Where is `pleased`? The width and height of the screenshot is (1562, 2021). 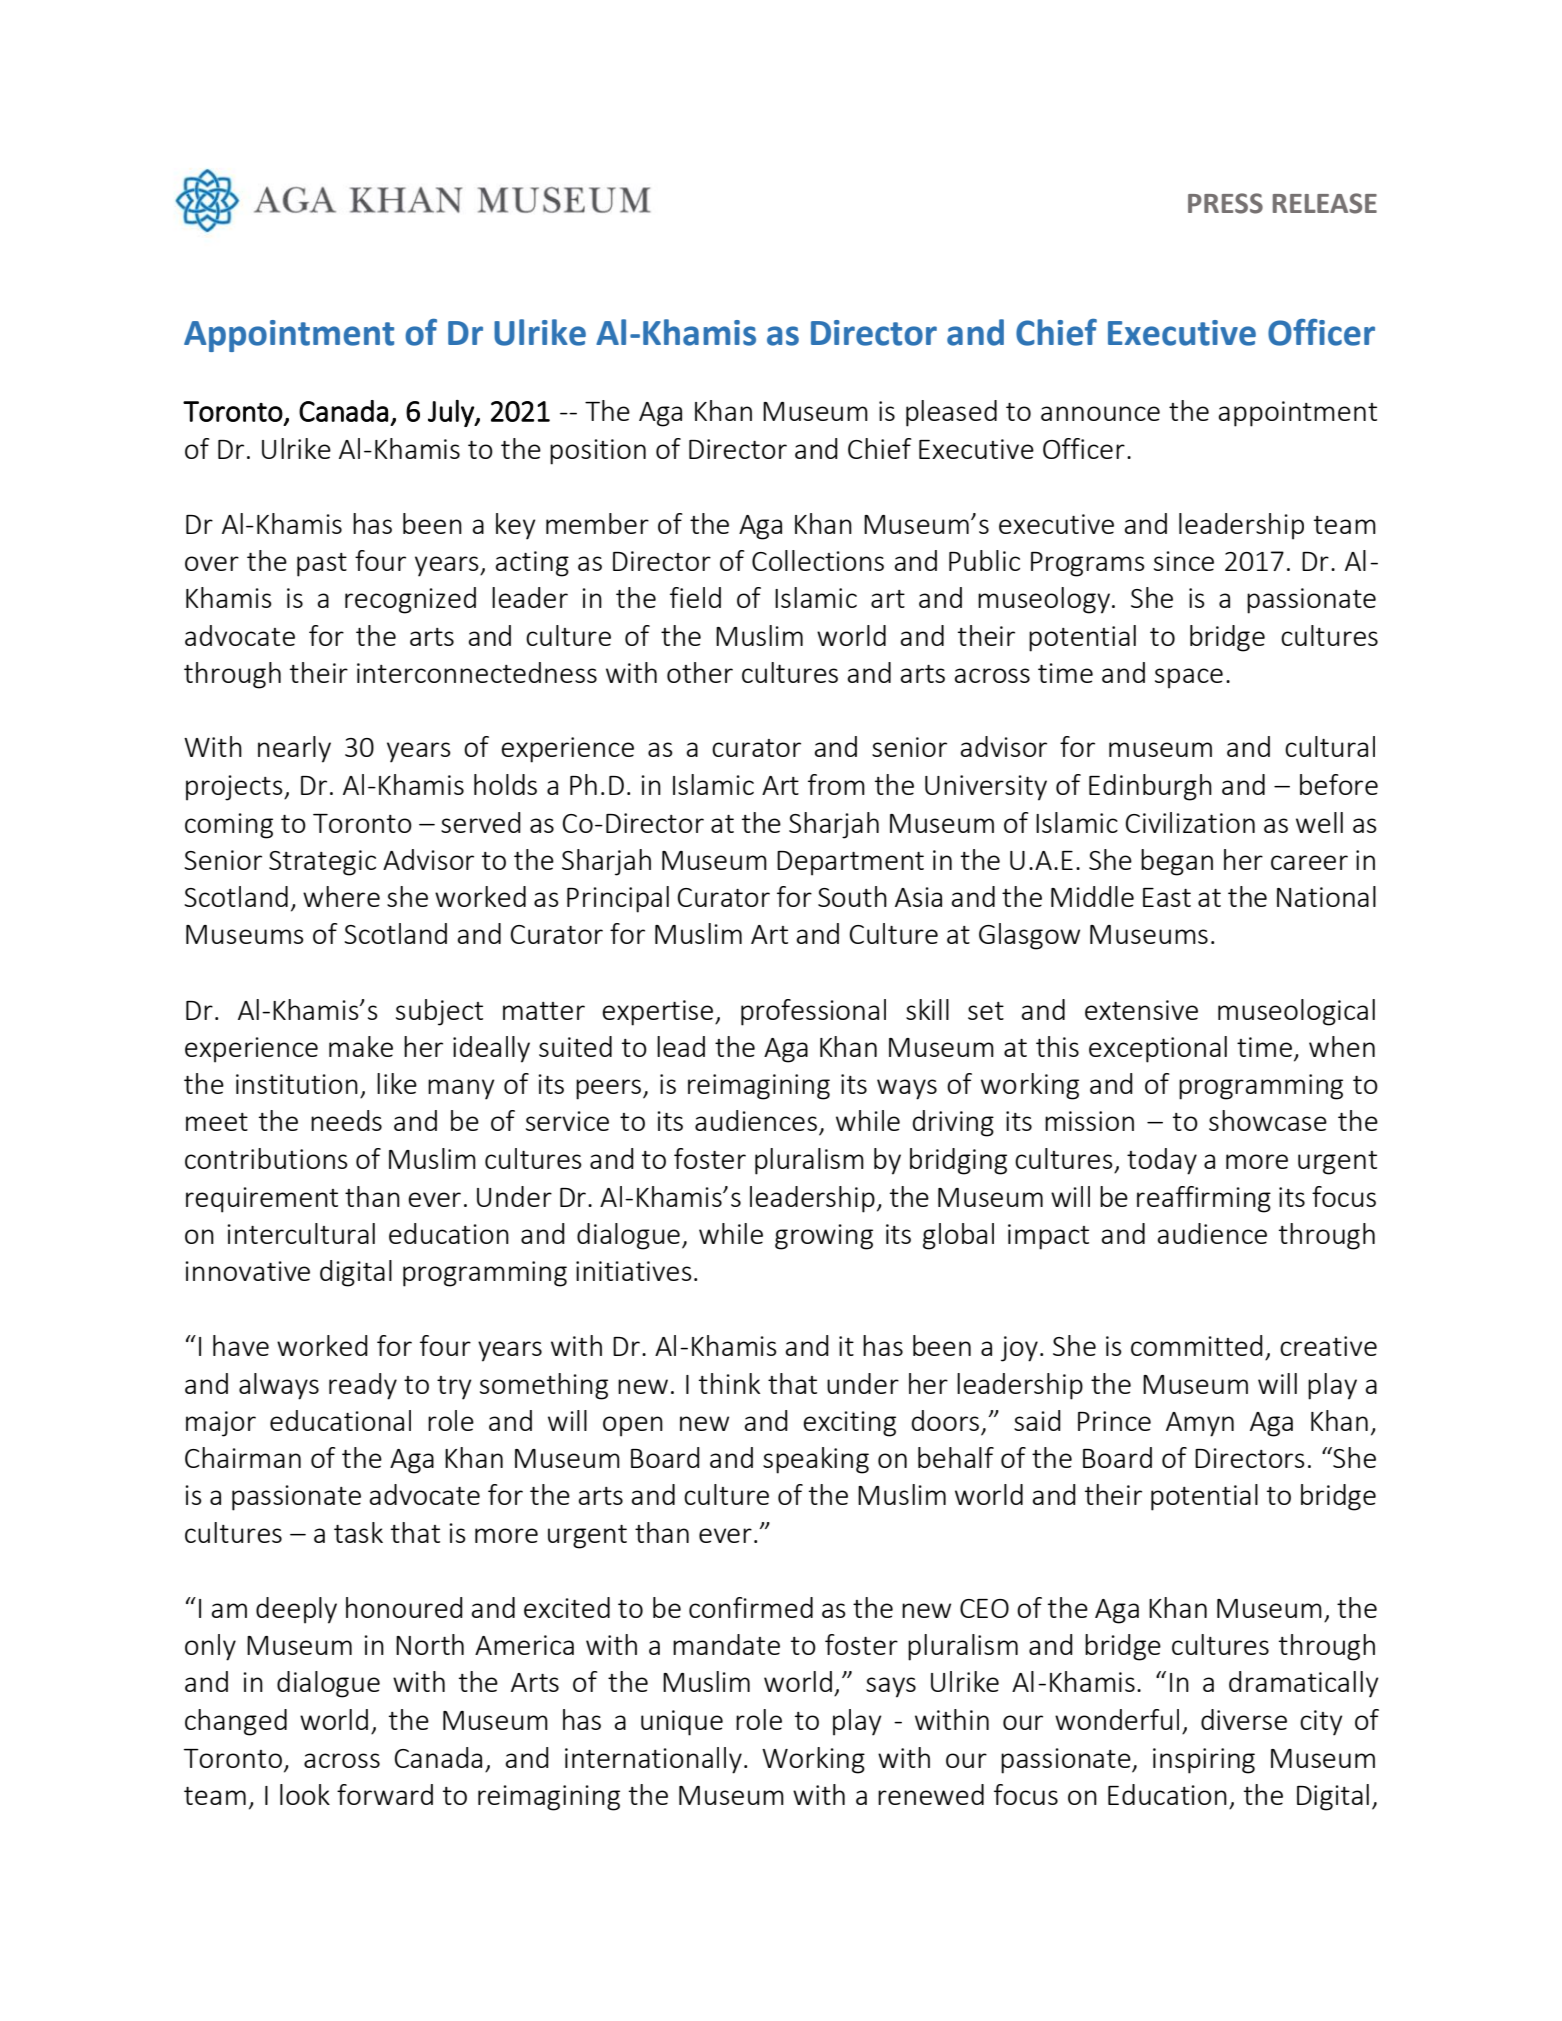
pleased is located at coordinates (951, 413).
